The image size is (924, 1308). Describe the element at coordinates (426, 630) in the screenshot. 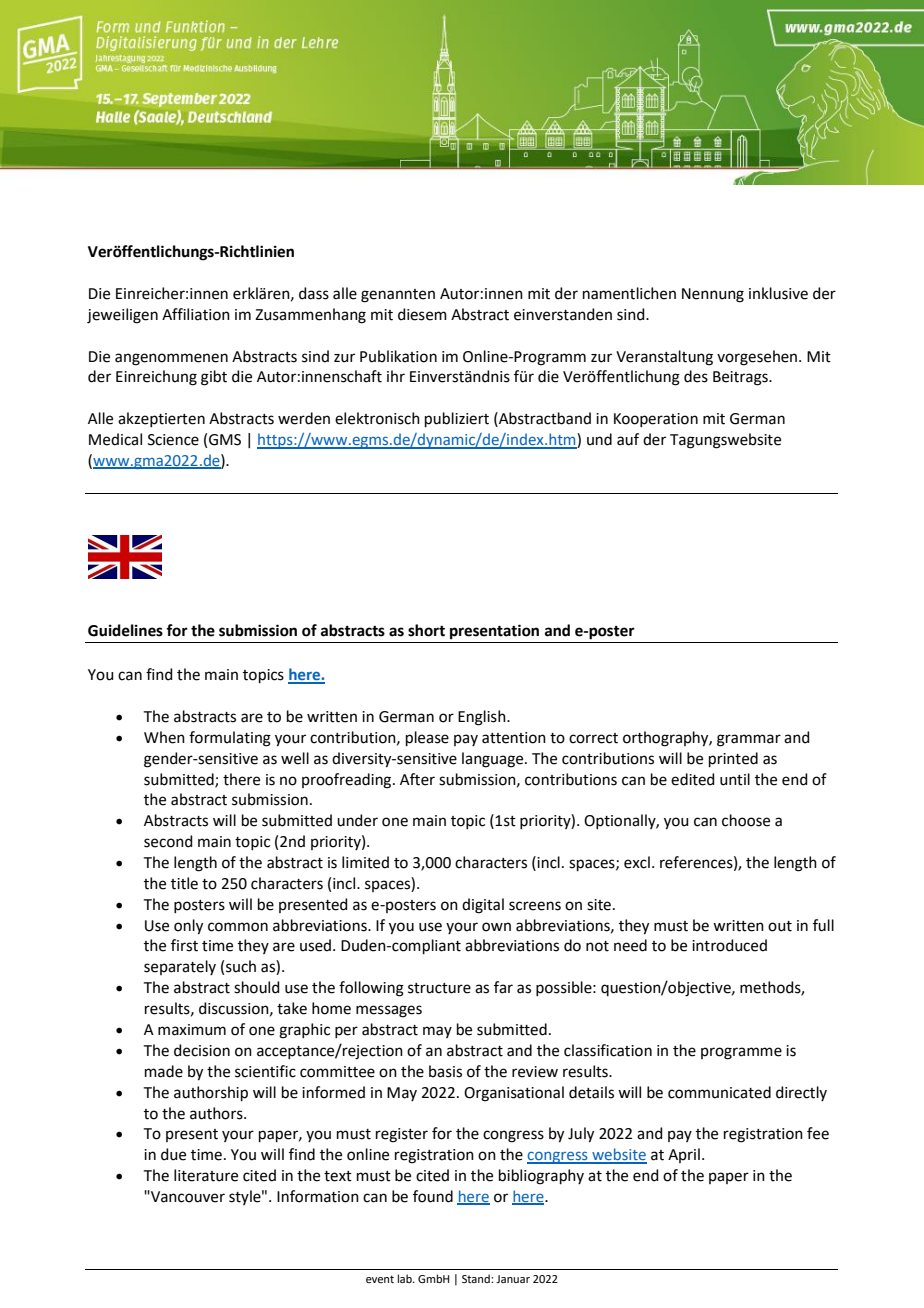

I see `short` at that location.
